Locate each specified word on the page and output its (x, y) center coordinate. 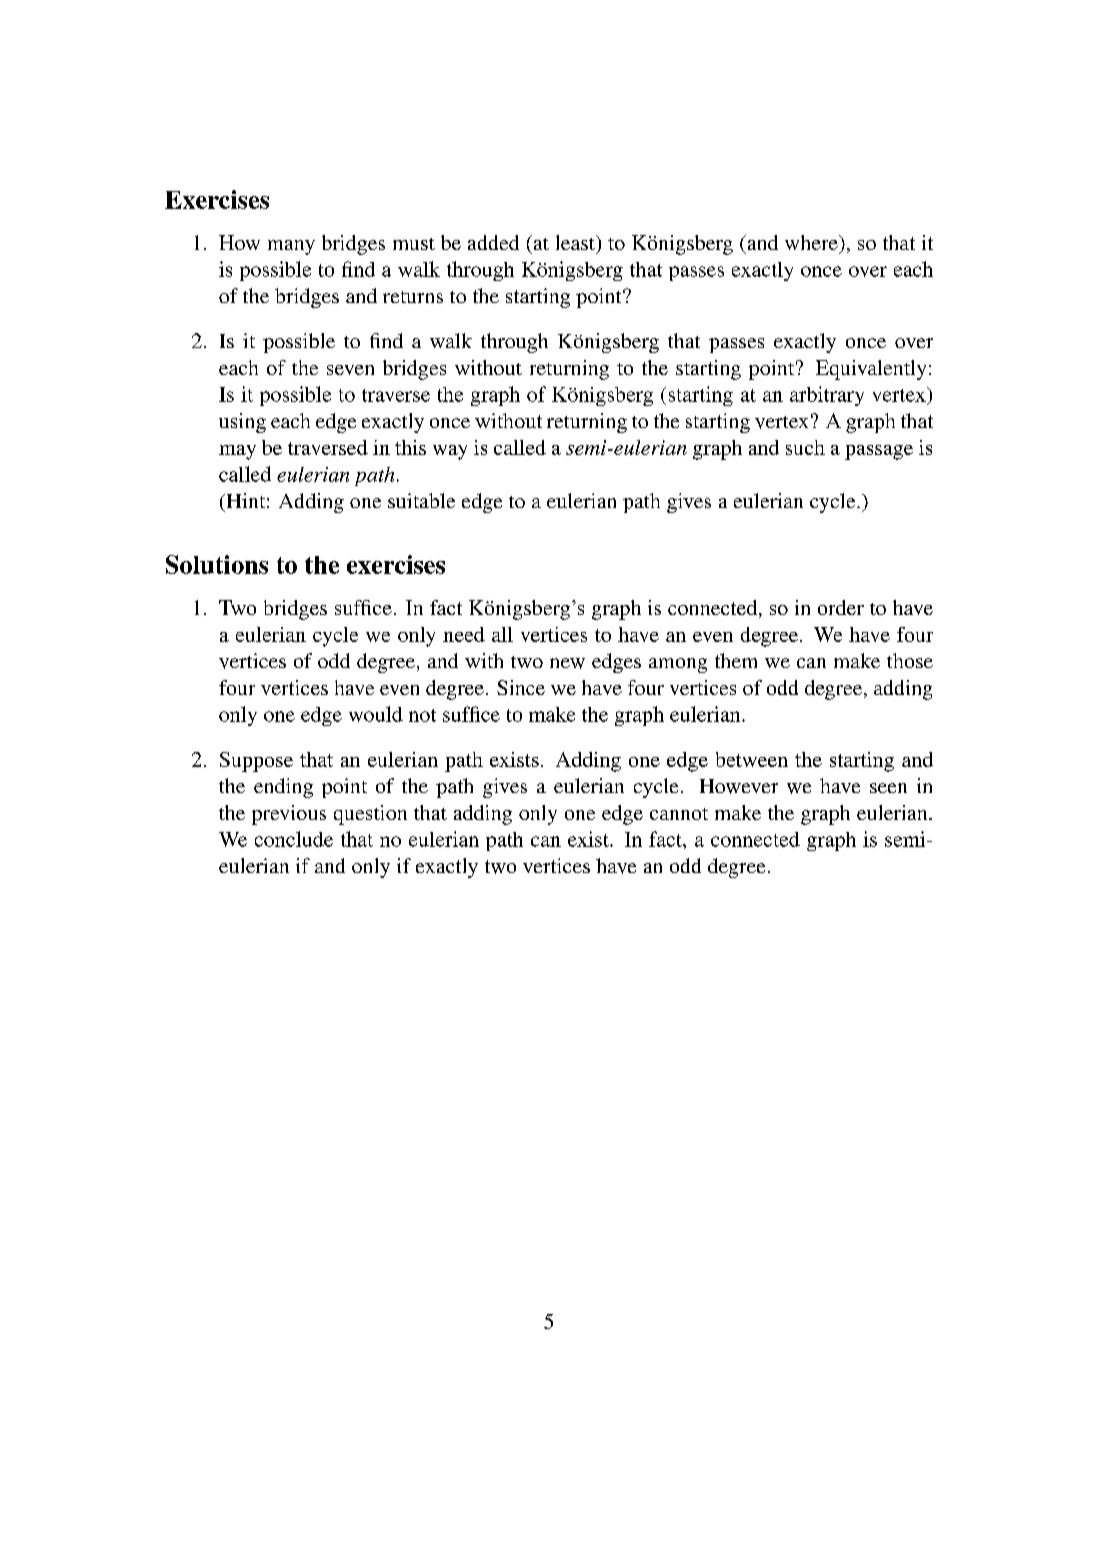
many (291, 247)
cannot (679, 814)
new (567, 663)
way (450, 452)
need (464, 634)
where (812, 242)
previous (289, 815)
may (237, 452)
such (805, 447)
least (576, 242)
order (841, 607)
